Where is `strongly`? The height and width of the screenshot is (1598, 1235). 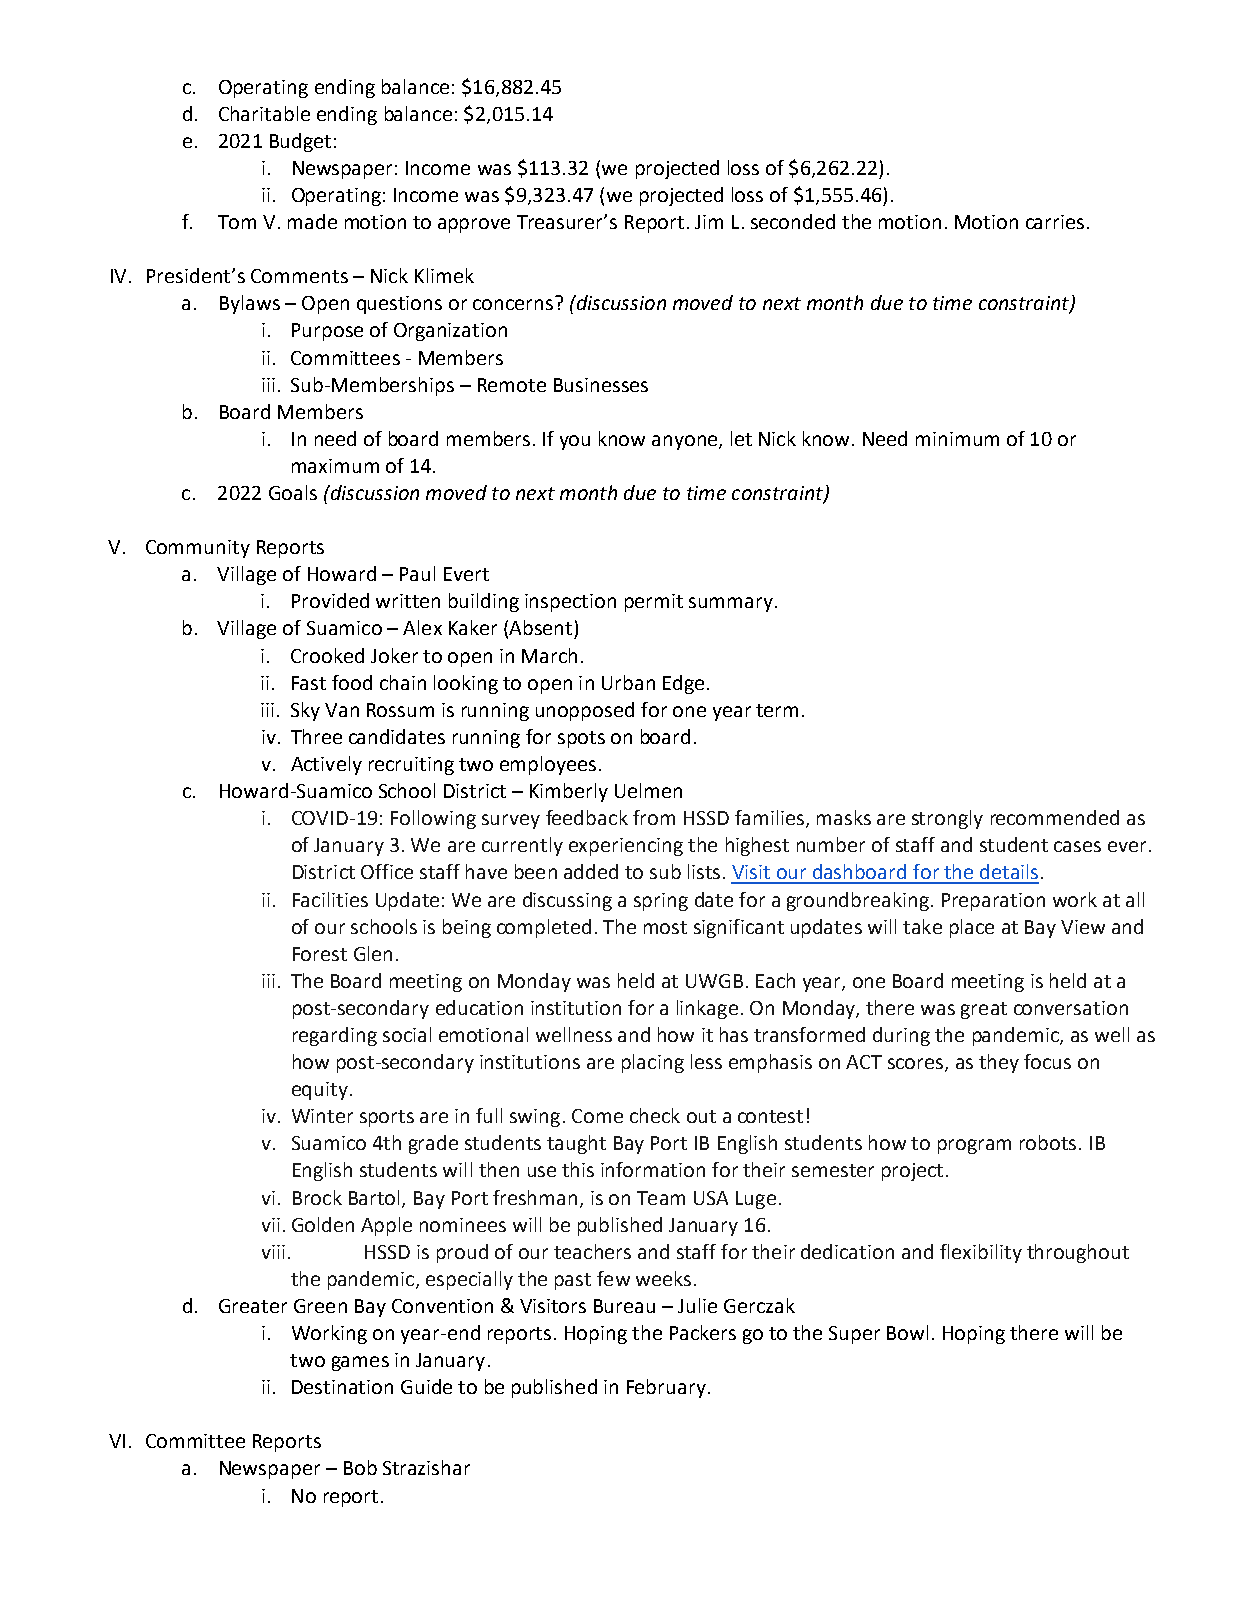
strongly is located at coordinates (947, 819).
